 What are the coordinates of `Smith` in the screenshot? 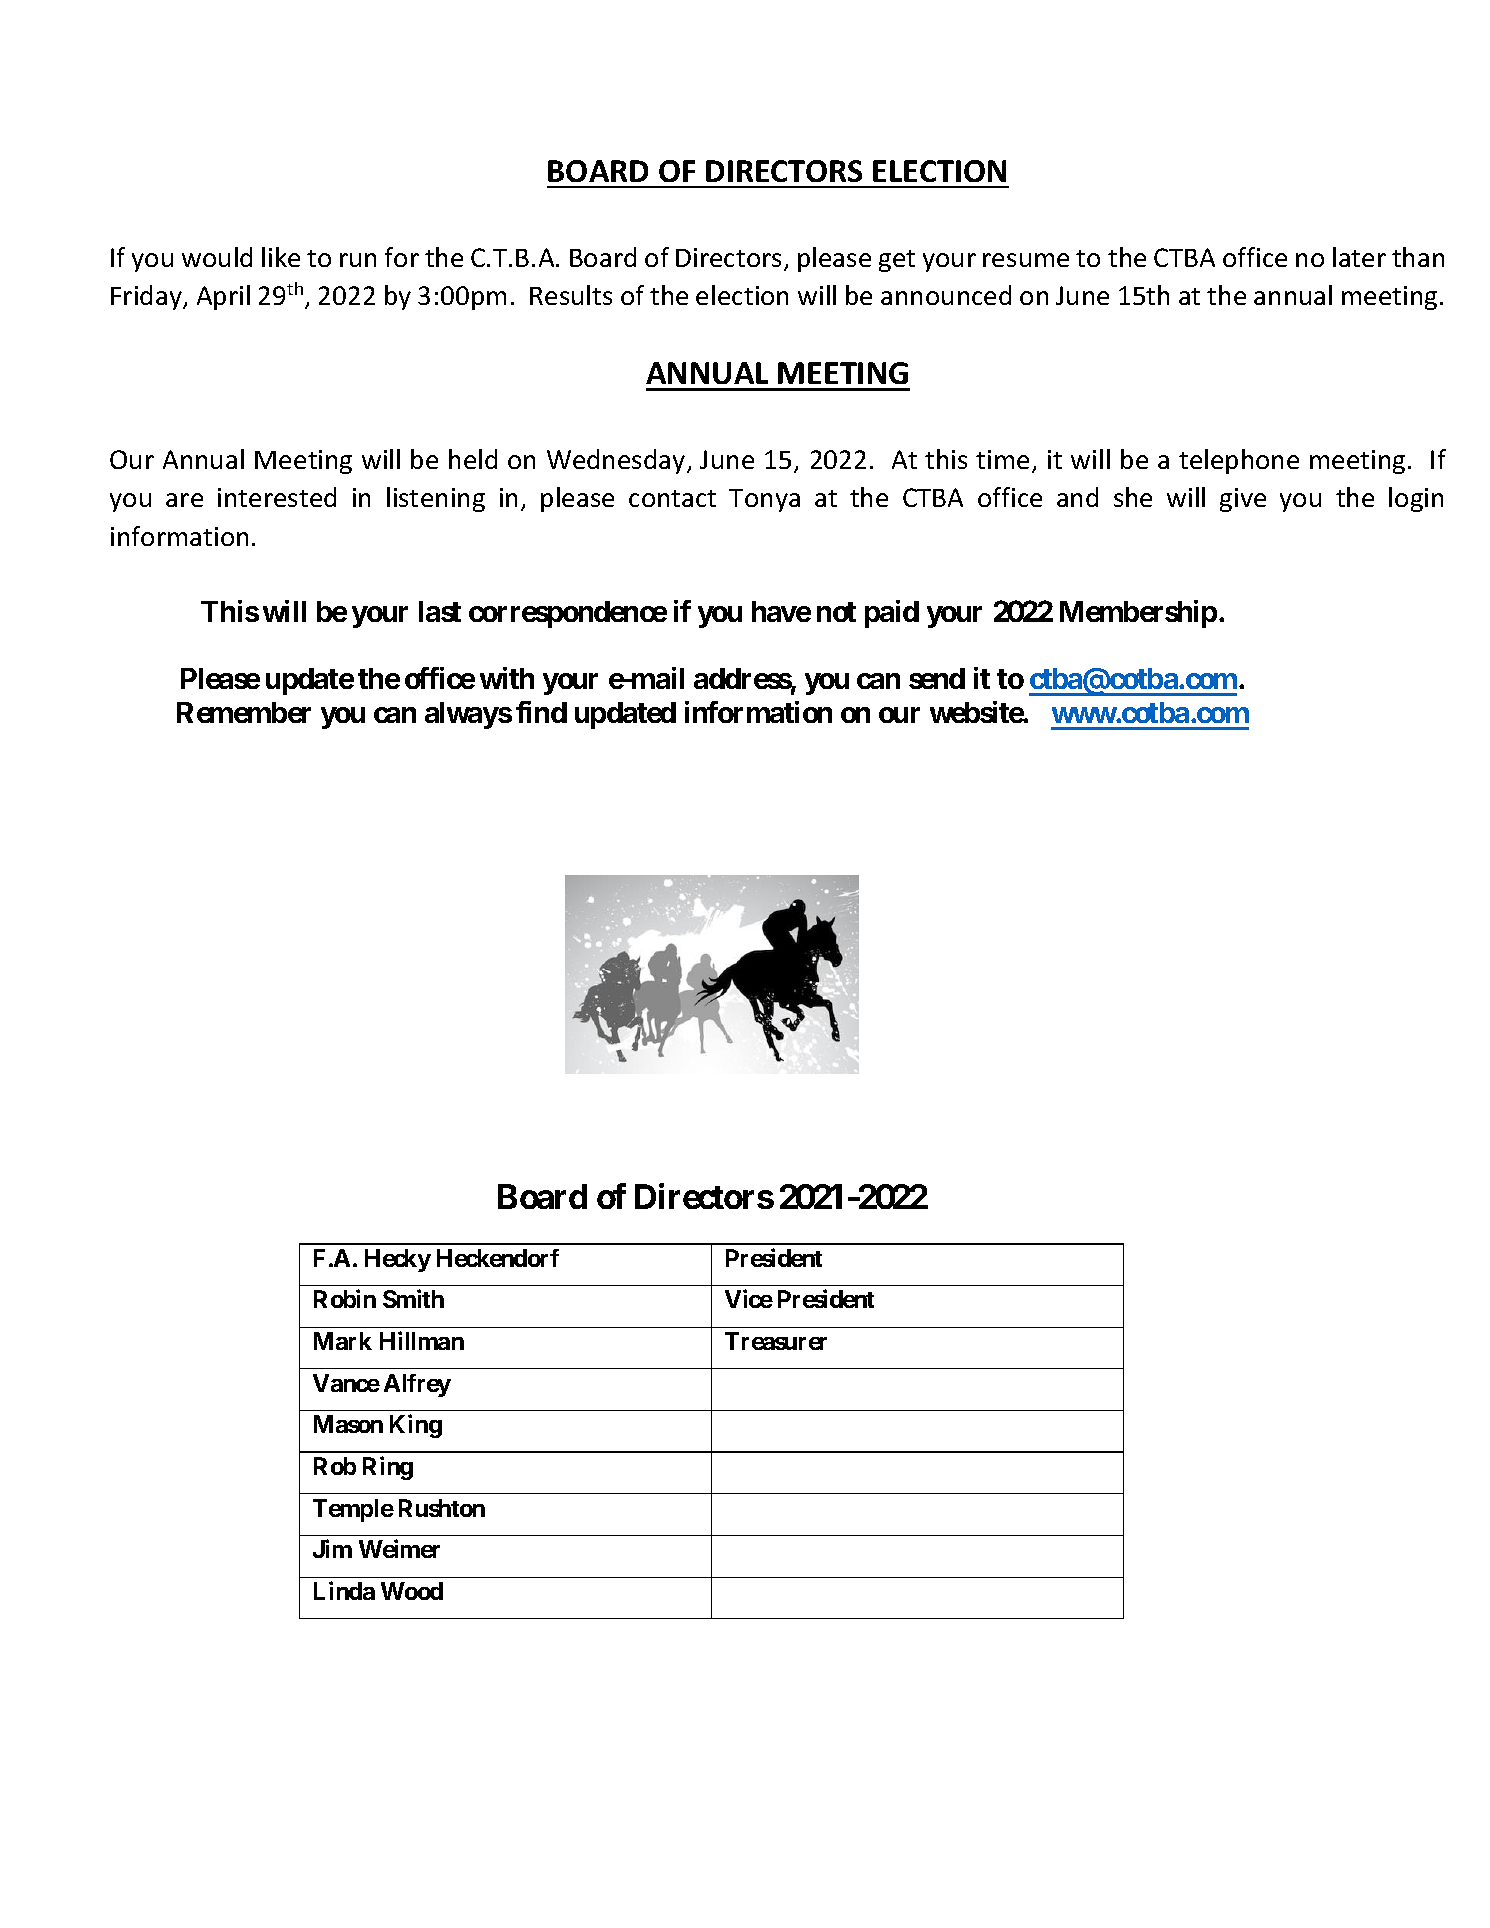 It's located at (413, 1299).
